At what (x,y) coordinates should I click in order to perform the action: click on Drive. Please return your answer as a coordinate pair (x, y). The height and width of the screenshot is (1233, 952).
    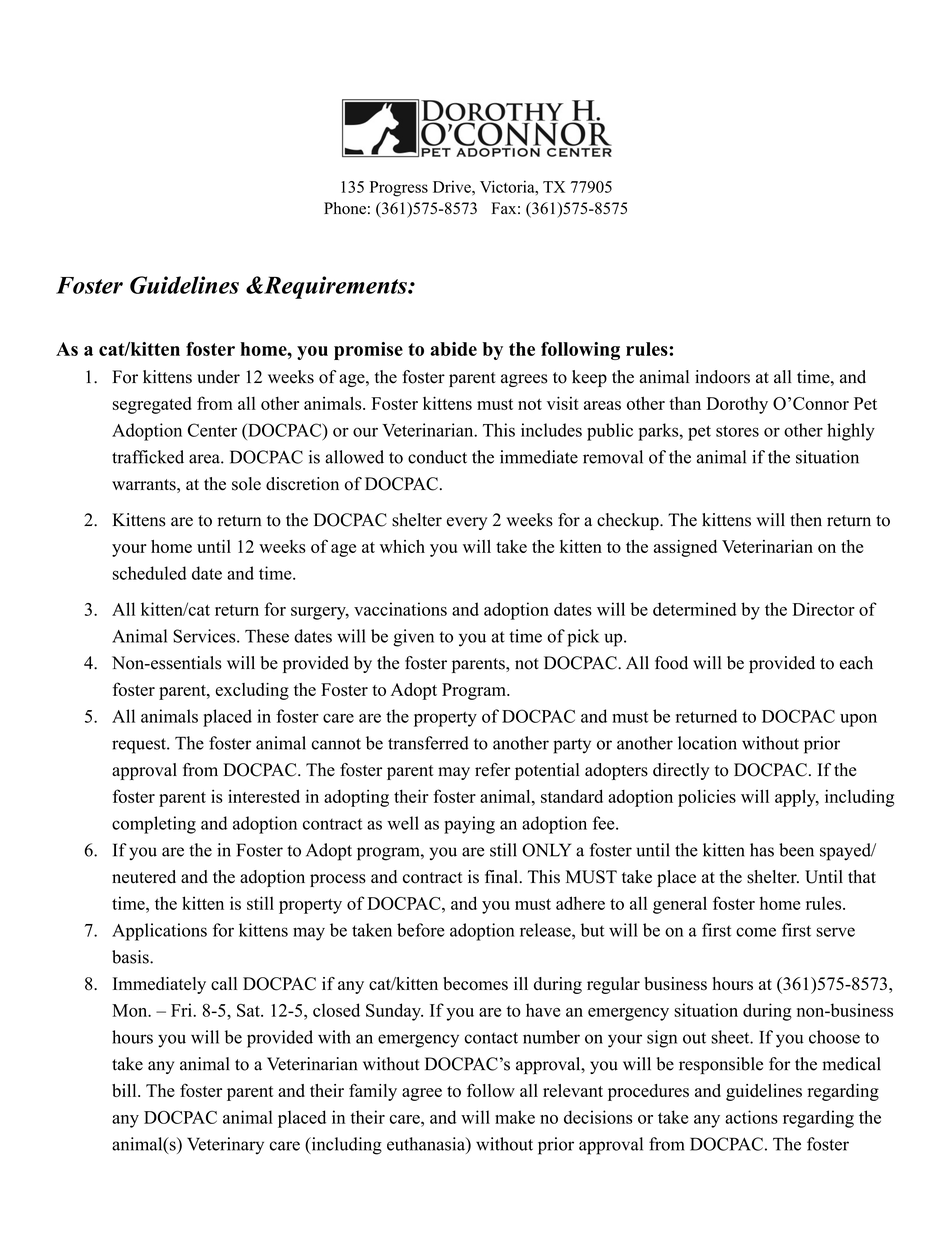
    Looking at the image, I should click on (453, 186).
